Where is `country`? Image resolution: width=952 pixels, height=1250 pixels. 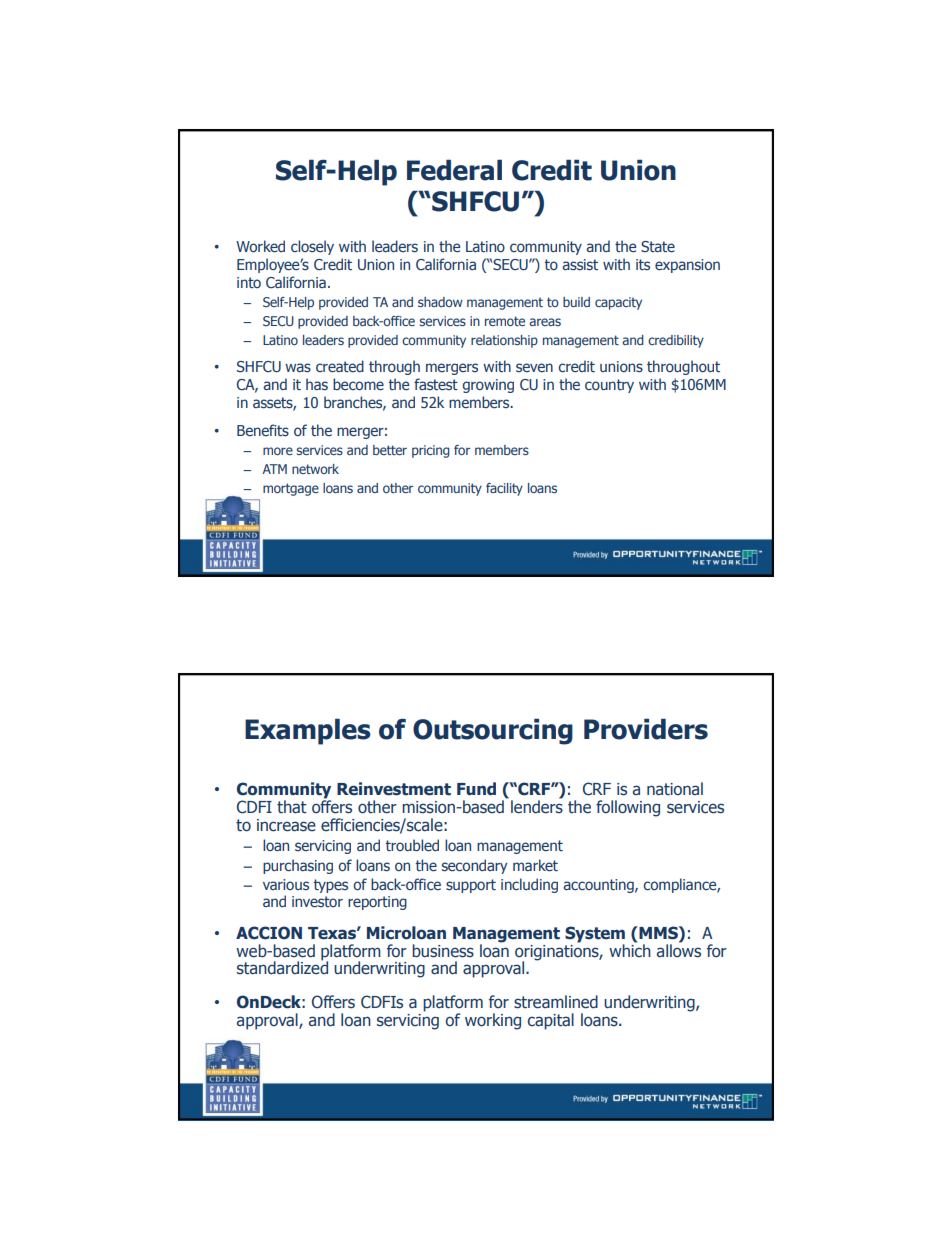 country is located at coordinates (609, 386).
